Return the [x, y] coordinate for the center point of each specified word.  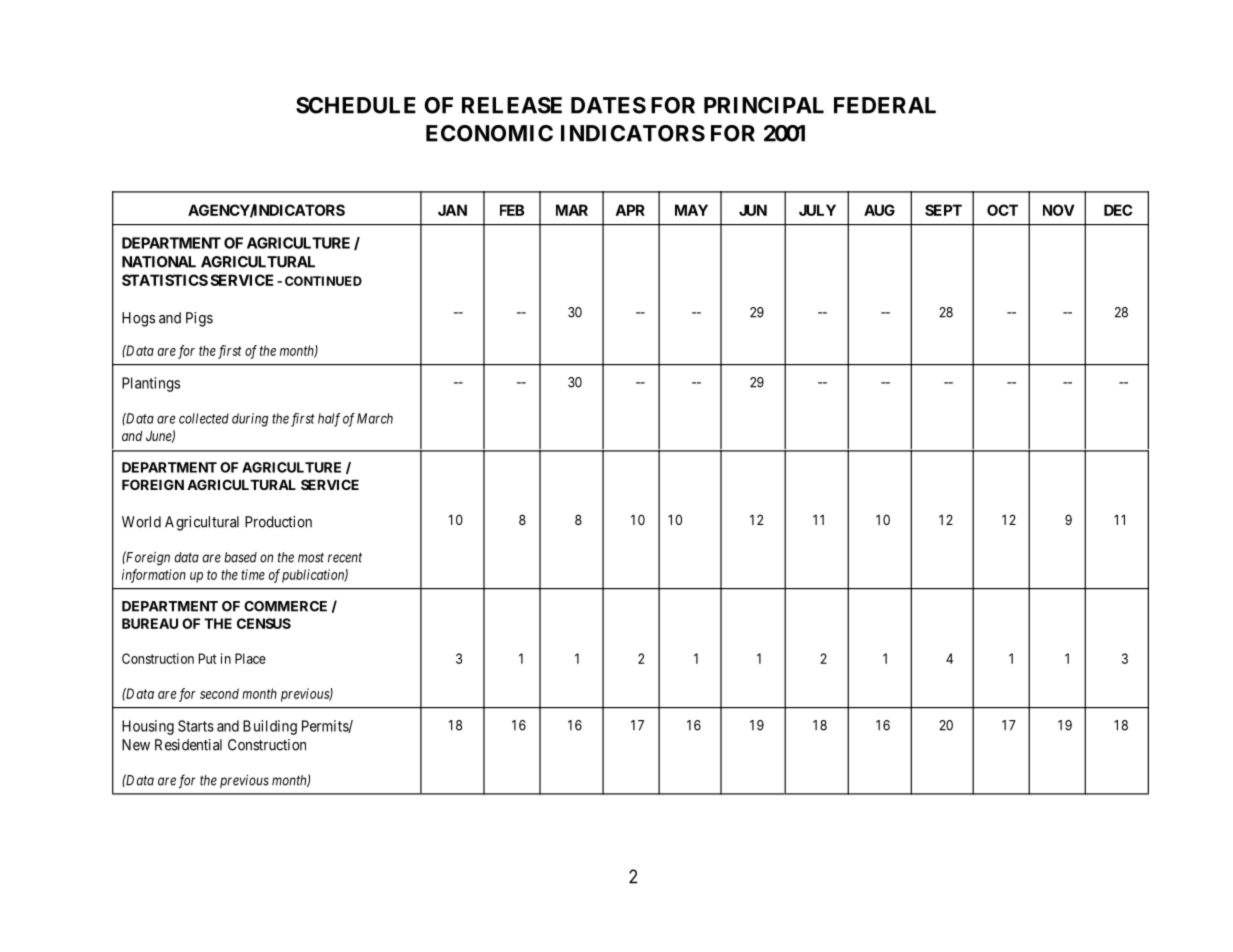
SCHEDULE [356, 105]
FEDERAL [885, 105]
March [375, 418]
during [250, 420]
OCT [1002, 210]
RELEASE [512, 105]
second [219, 693]
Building [270, 727]
